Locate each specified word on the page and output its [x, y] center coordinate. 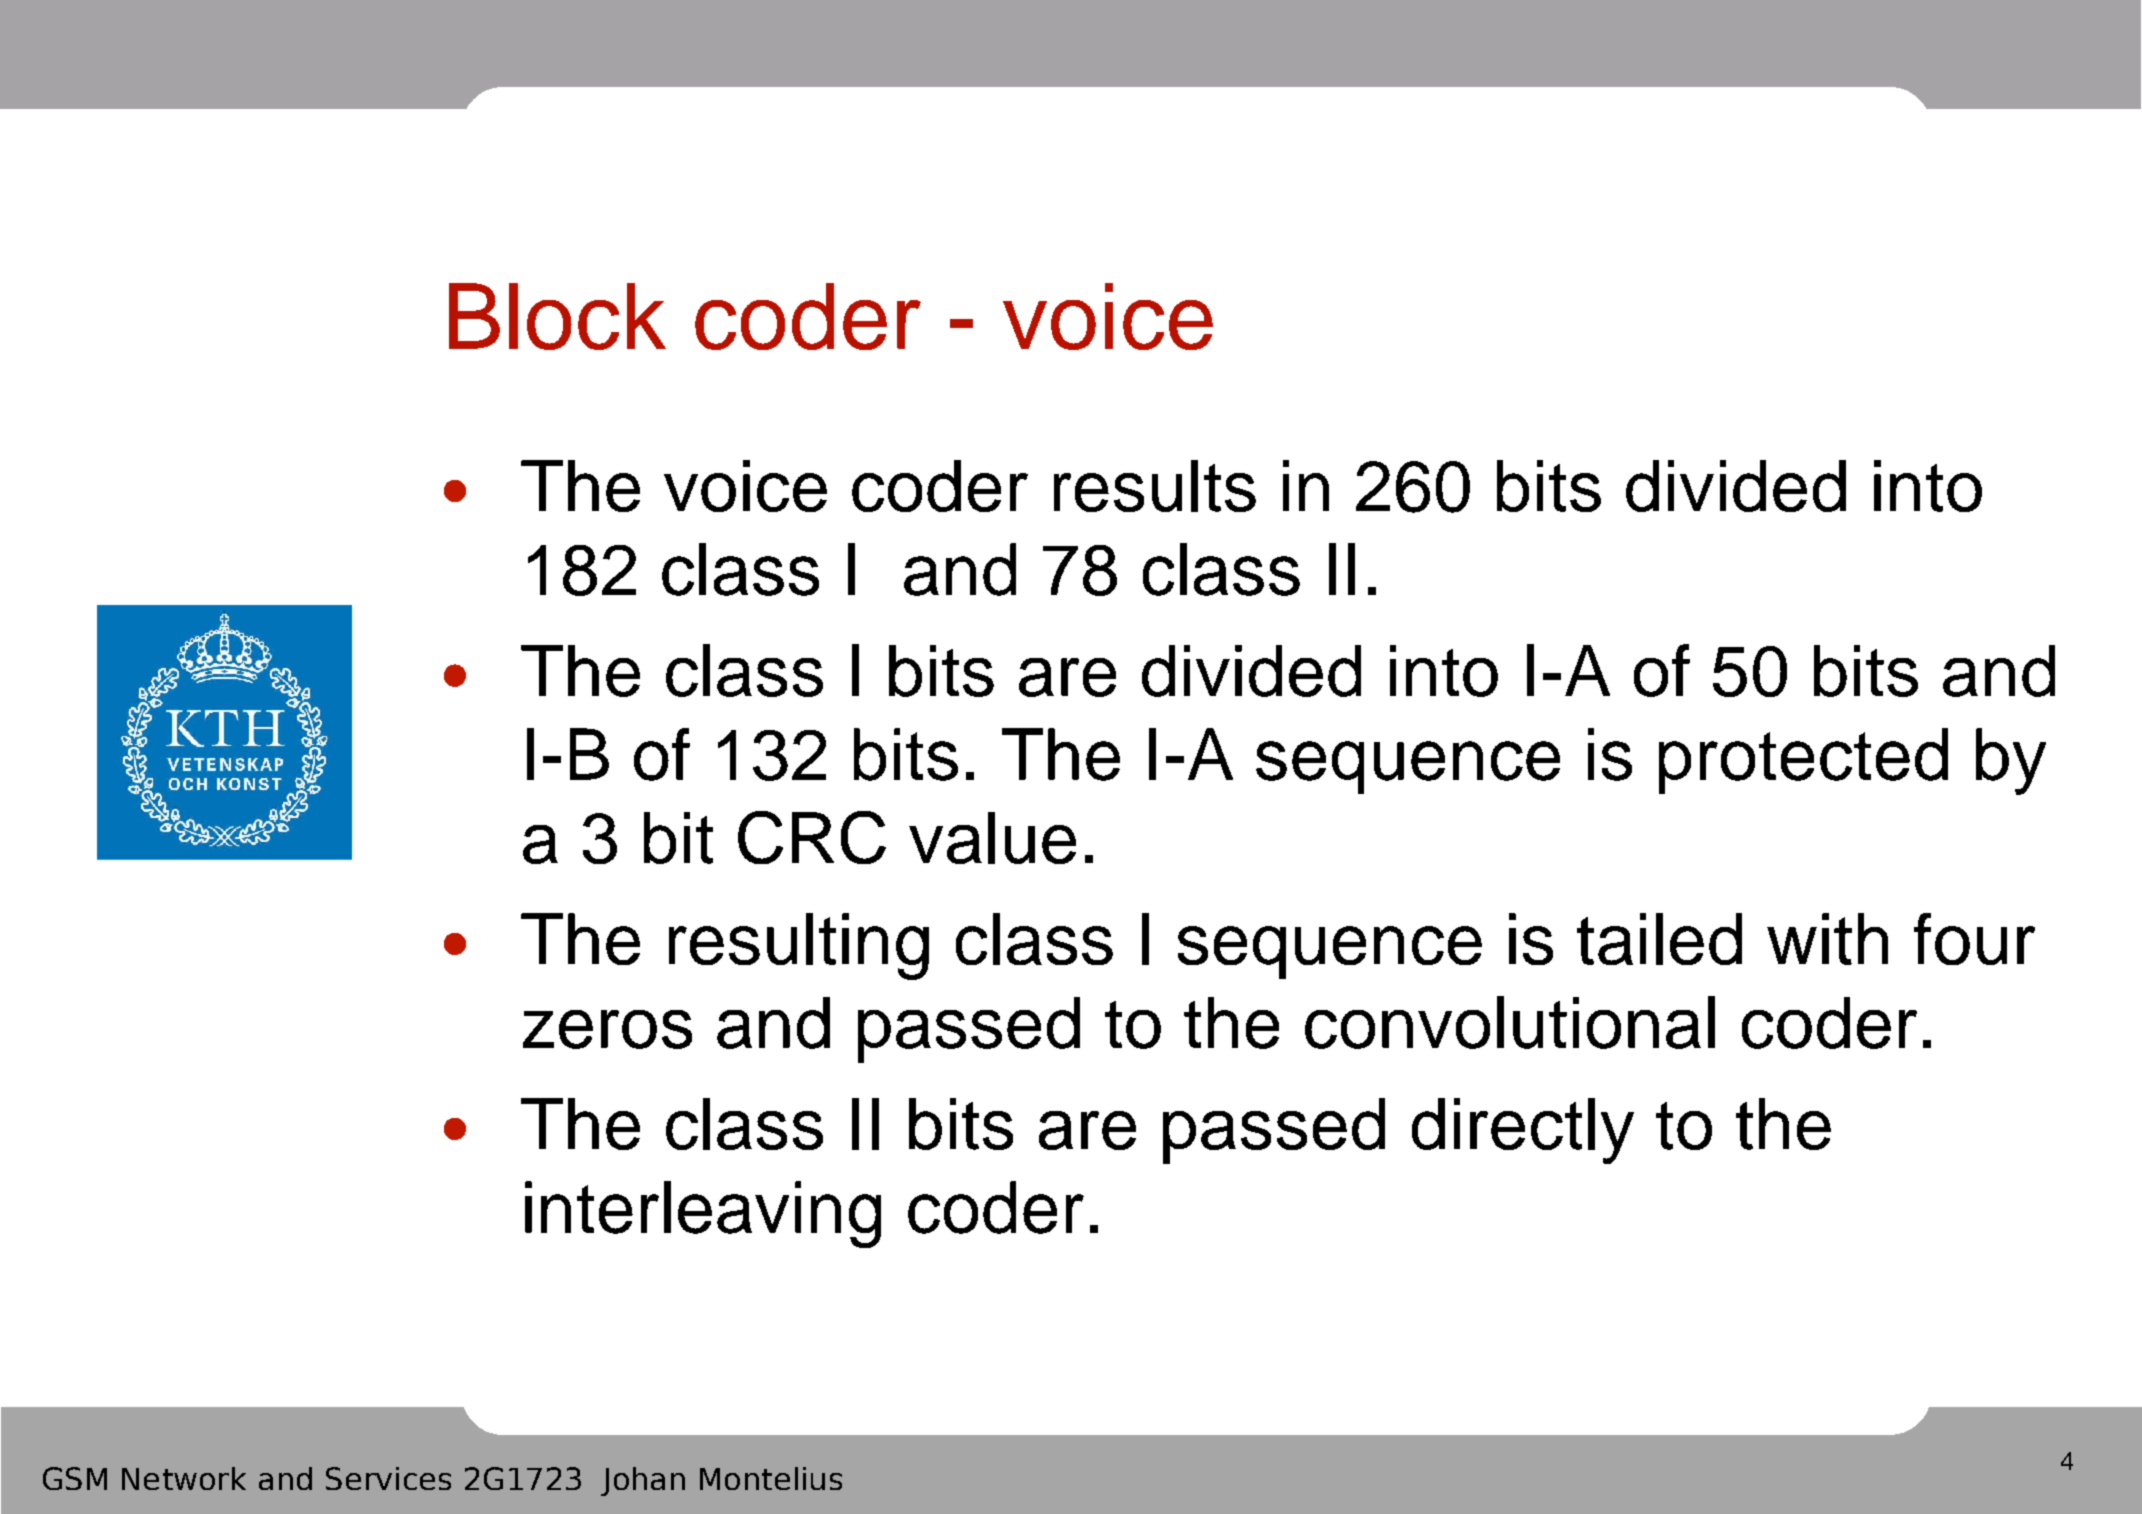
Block [557, 316]
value [992, 838]
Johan [643, 1481]
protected [1803, 761]
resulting [799, 946]
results [1155, 486]
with [1827, 939]
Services [388, 1478]
